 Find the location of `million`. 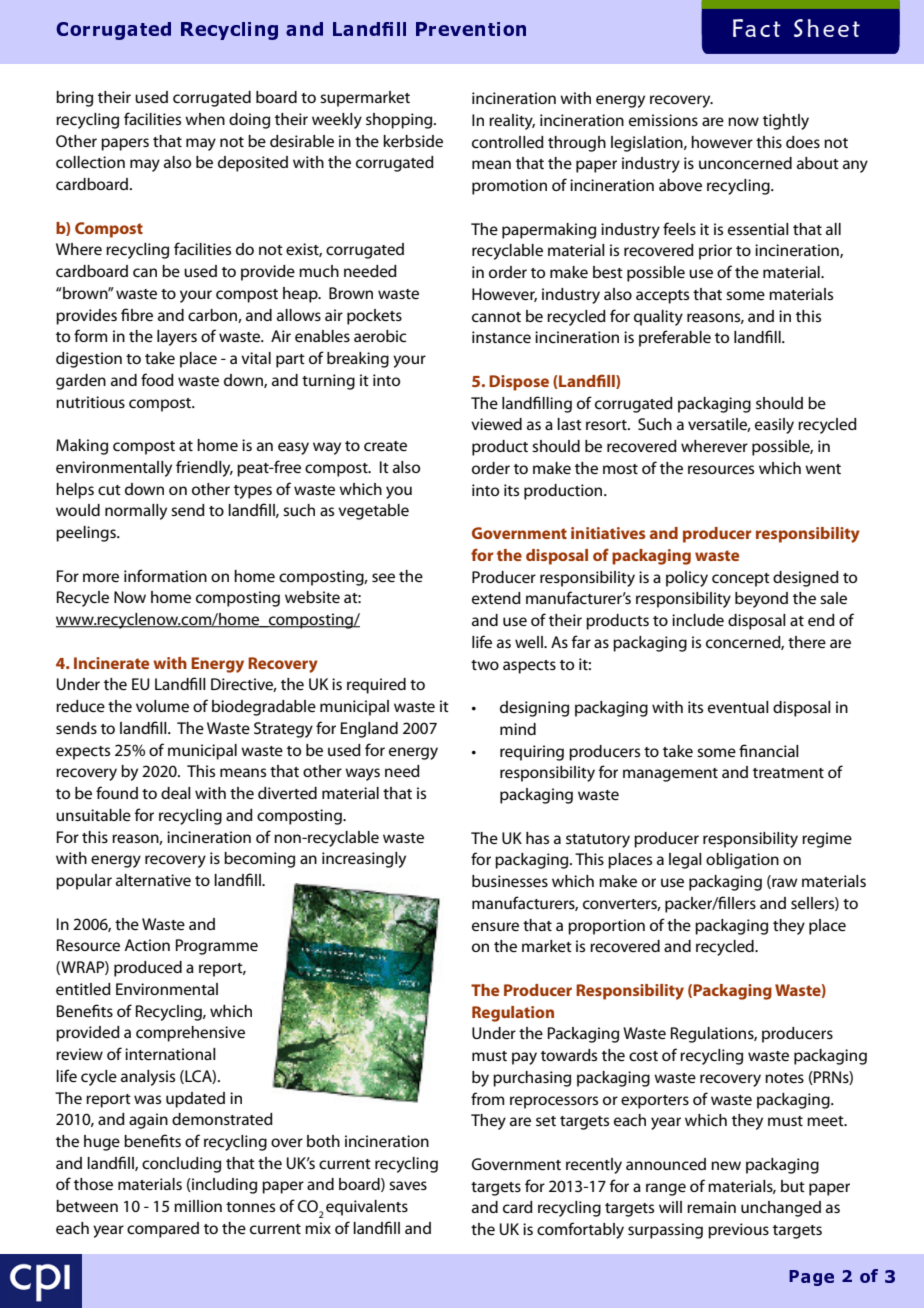

million is located at coordinates (198, 1206).
